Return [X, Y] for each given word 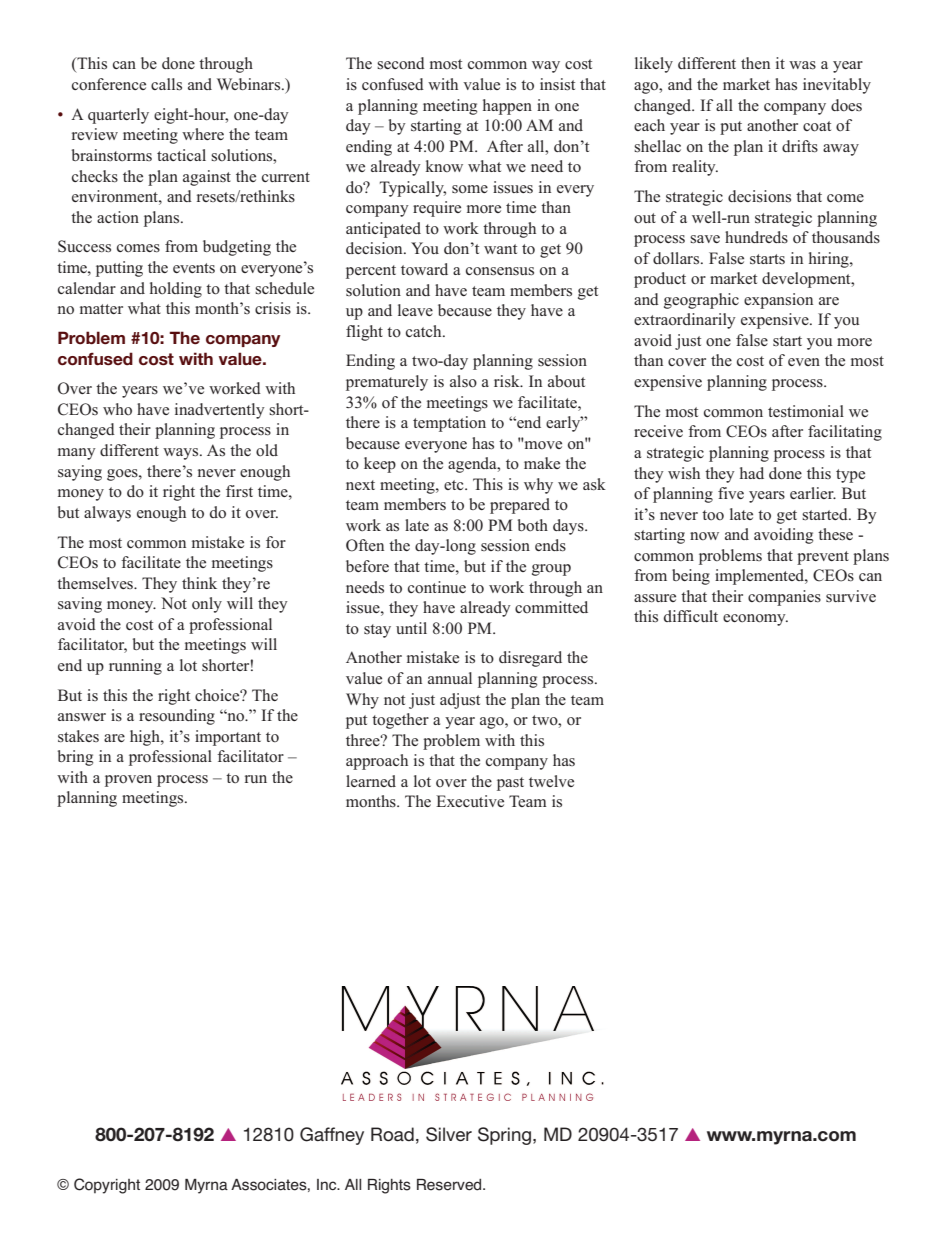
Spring [504, 1136]
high [146, 738]
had [752, 473]
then [755, 63]
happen [507, 107]
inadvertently [220, 411]
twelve [551, 781]
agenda [473, 465]
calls [166, 84]
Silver [449, 1134]
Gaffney [332, 1136]
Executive [470, 801]
